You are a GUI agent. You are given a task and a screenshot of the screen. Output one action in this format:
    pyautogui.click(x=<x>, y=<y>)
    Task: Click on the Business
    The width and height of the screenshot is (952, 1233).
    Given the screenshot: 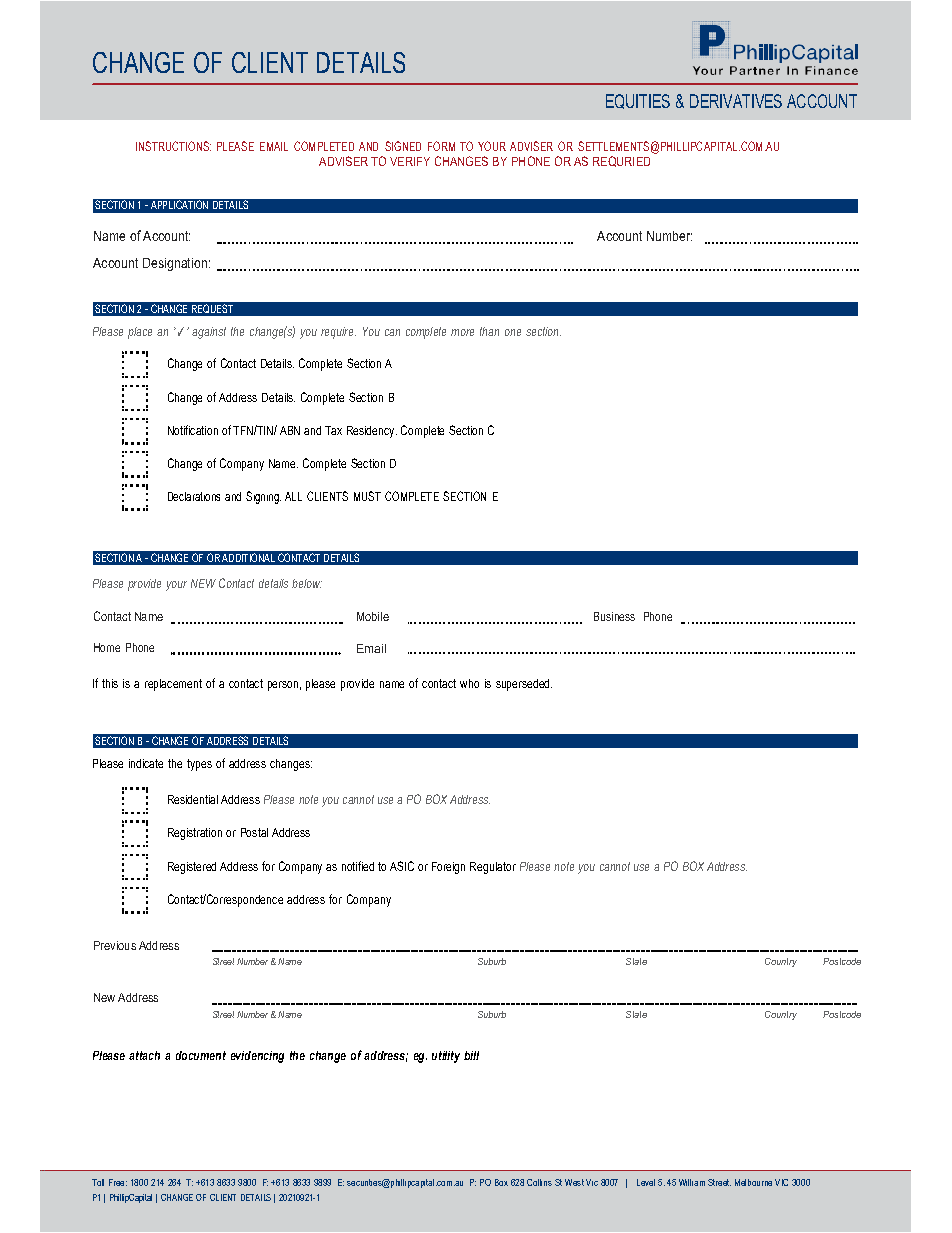 What is the action you would take?
    pyautogui.click(x=614, y=616)
